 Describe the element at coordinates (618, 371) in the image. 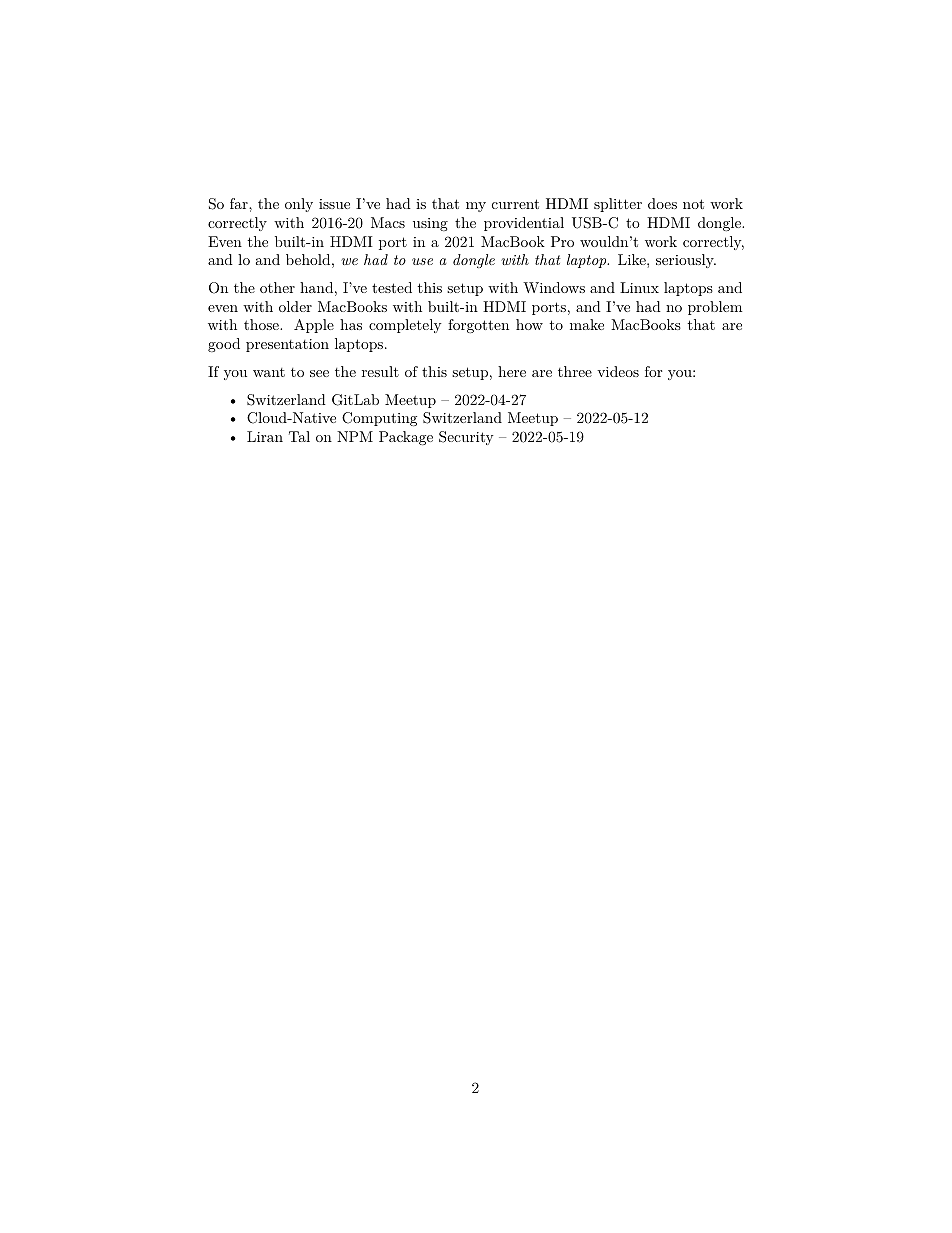

I see `videos` at that location.
